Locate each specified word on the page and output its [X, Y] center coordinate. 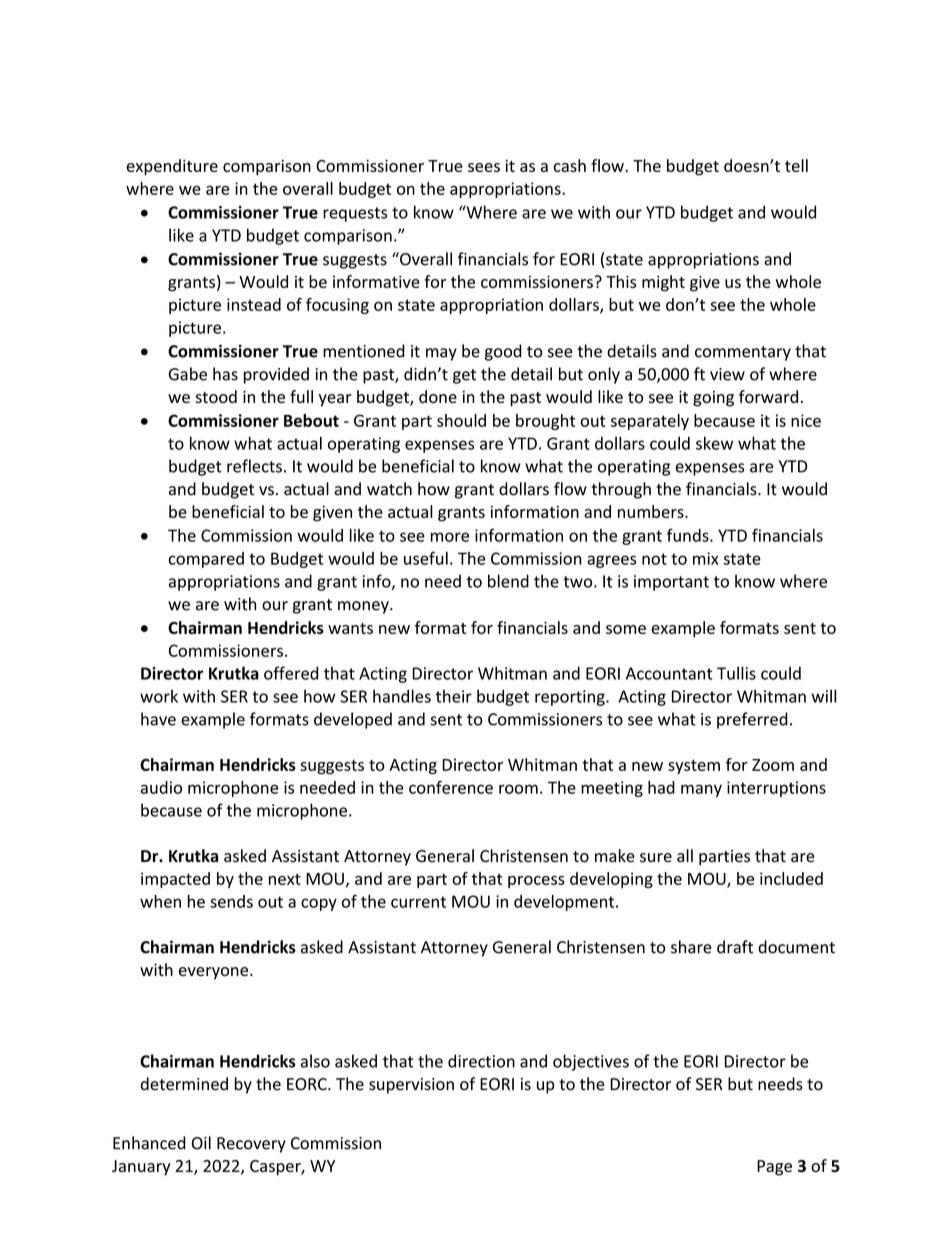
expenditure [172, 167]
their [454, 696]
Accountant [669, 673]
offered [291, 673]
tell [796, 165]
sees [484, 167]
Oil [201, 1143]
